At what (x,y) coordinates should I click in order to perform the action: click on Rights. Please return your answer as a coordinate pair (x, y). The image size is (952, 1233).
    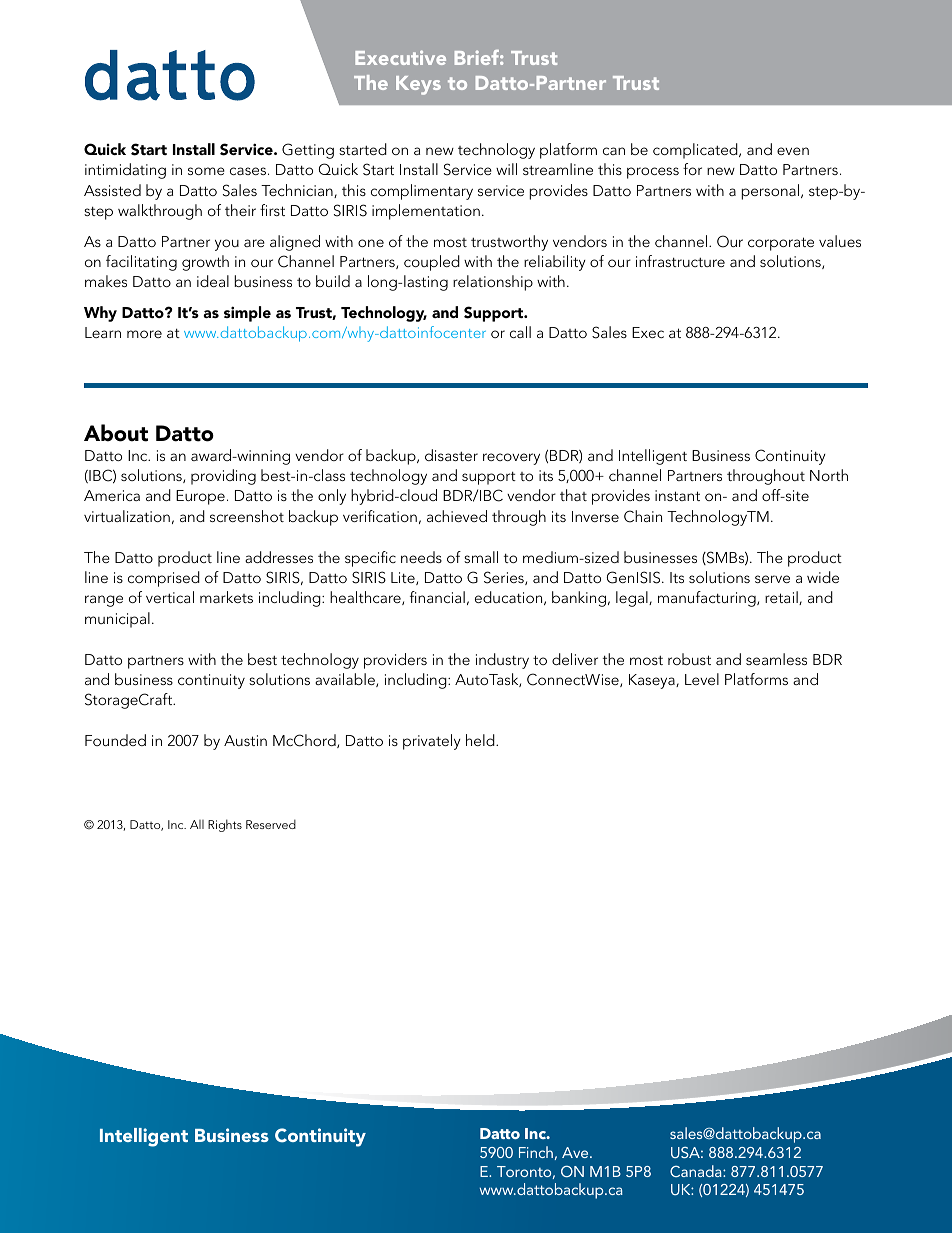
    Looking at the image, I should click on (225, 825).
